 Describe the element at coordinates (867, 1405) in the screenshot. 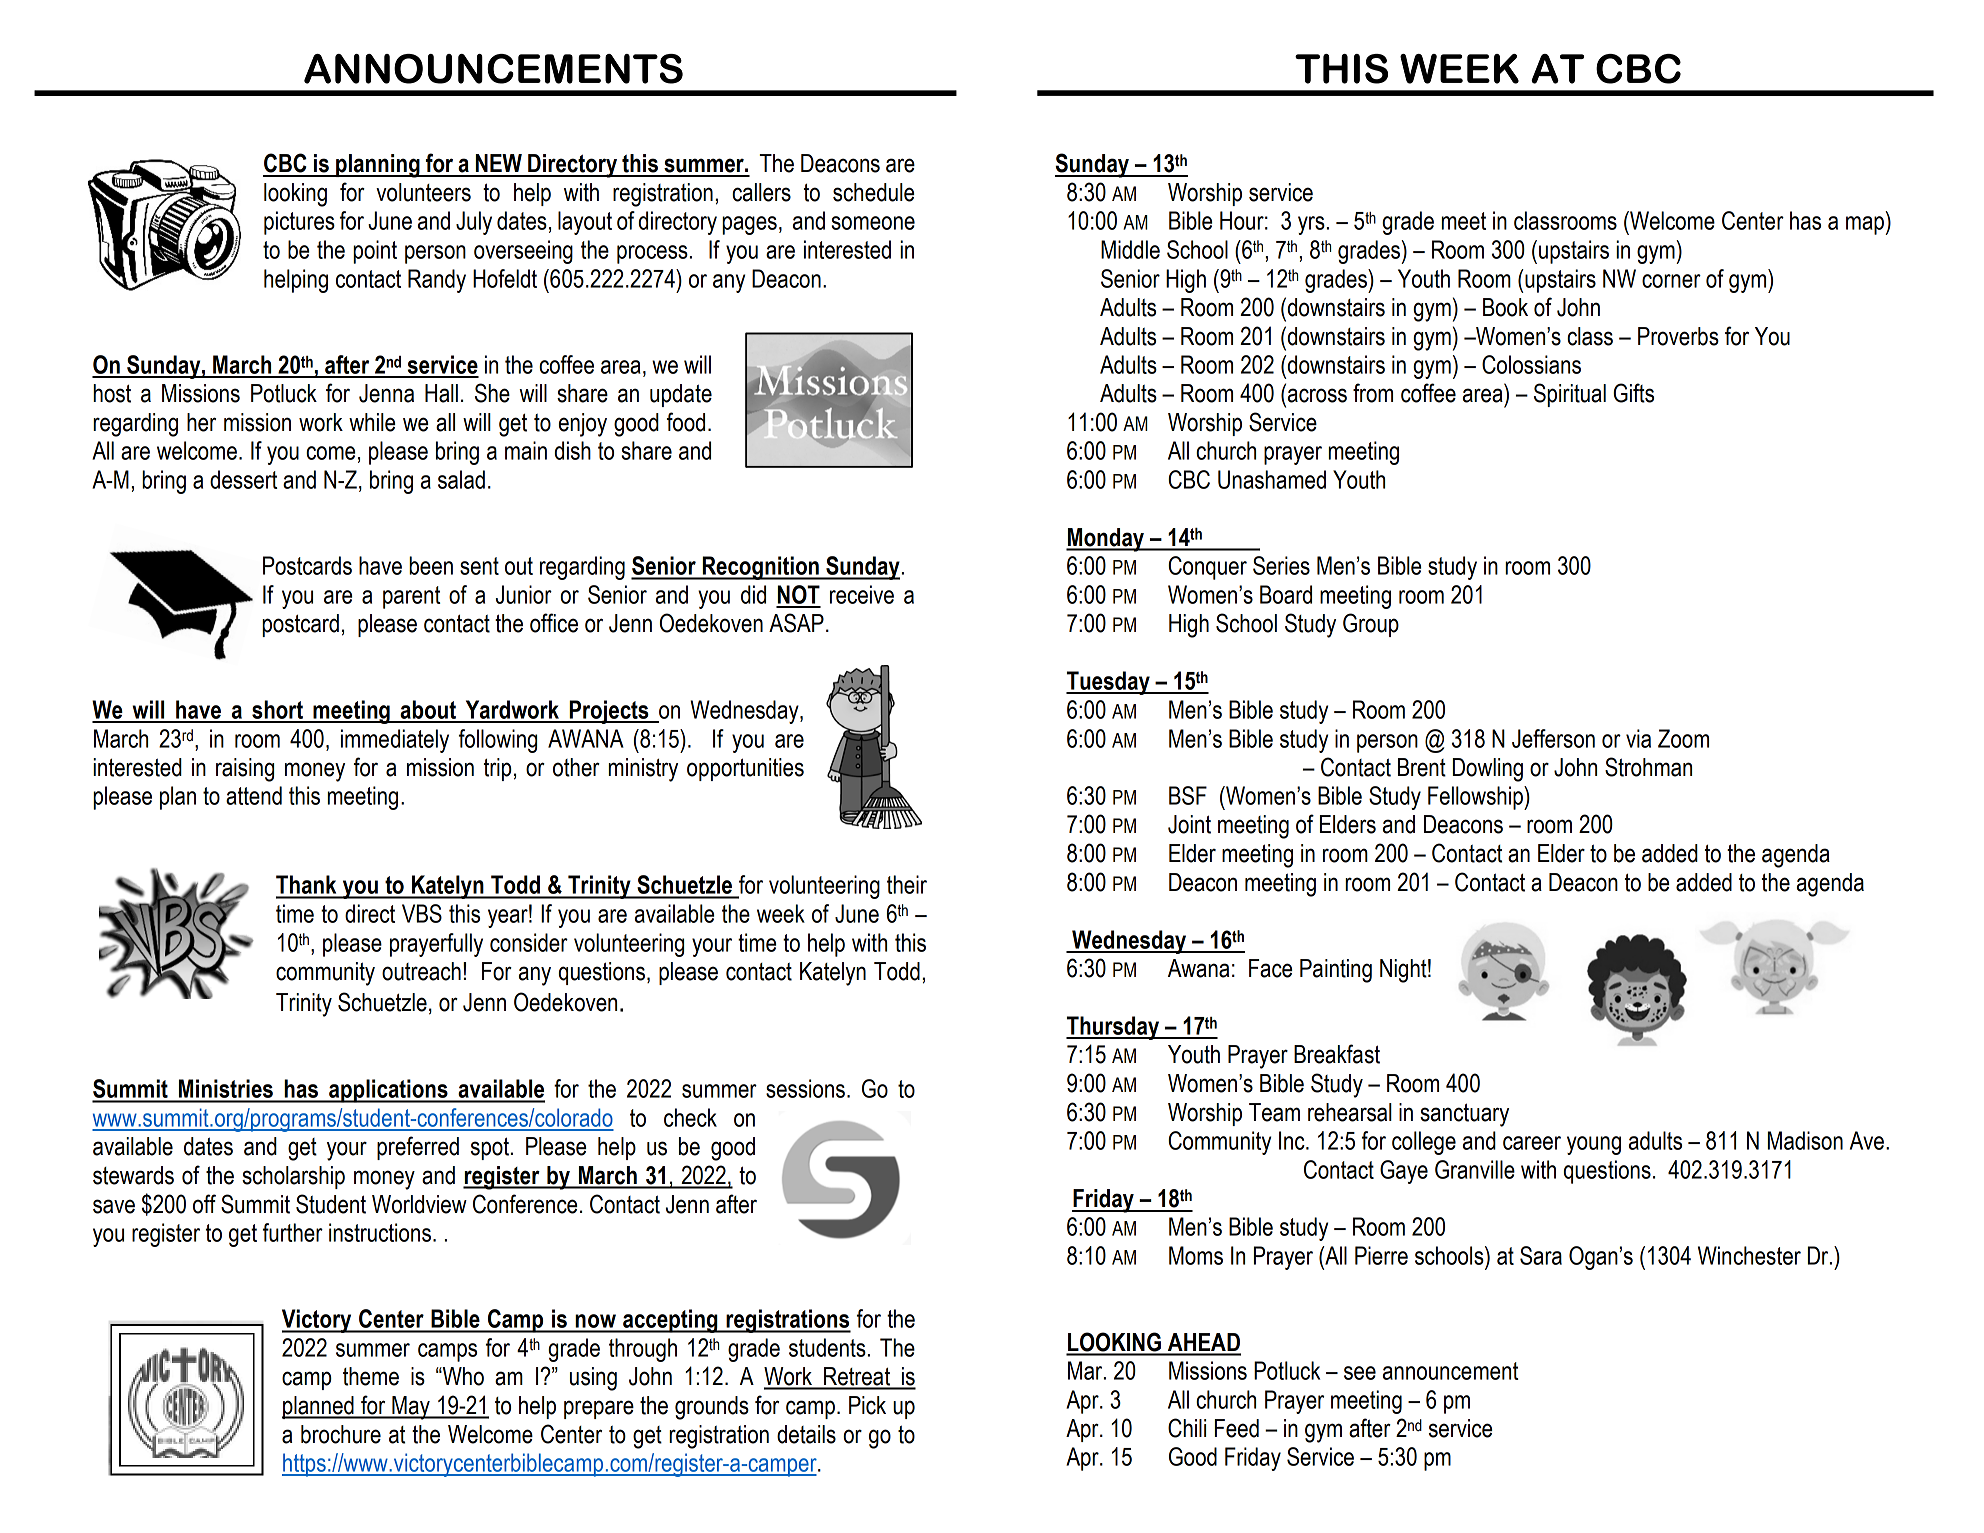

I see `Pick` at that location.
